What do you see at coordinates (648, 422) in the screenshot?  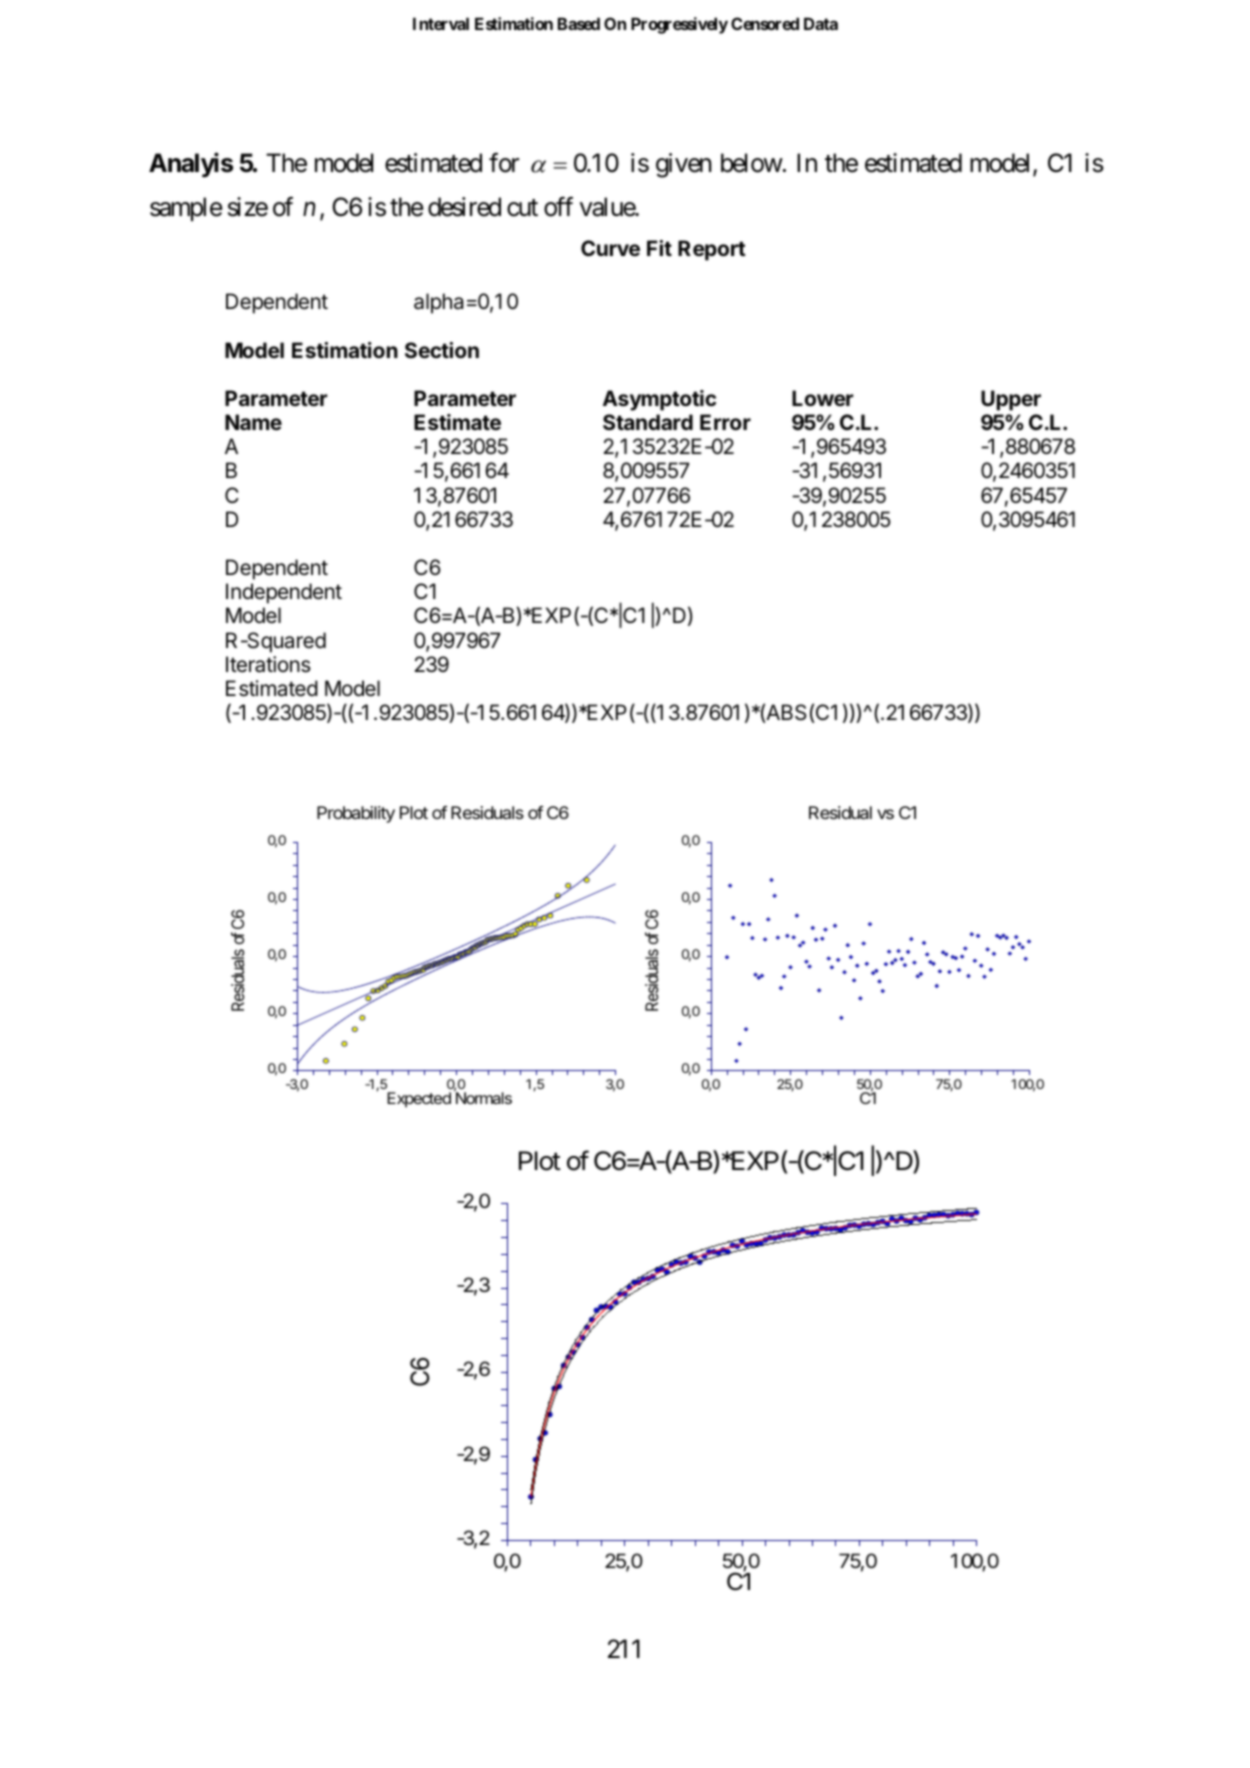 I see `Standard` at bounding box center [648, 422].
